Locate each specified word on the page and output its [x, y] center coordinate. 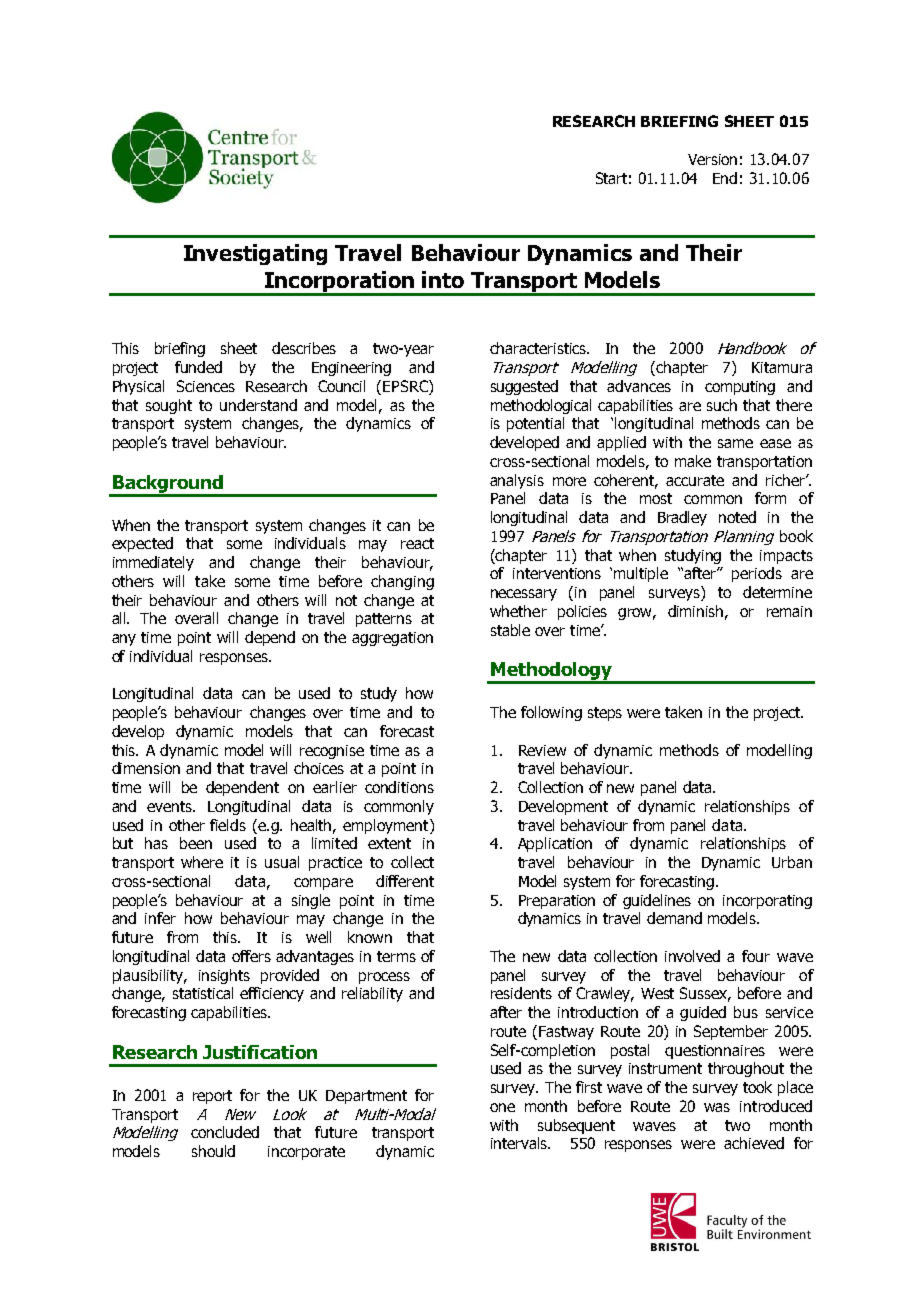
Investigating [255, 254]
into [443, 279]
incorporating [767, 902]
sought [169, 406]
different [405, 881]
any [124, 640]
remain [789, 611]
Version [712, 159]
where [202, 862]
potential [535, 424]
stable [510, 630]
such [722, 405]
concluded [225, 1132]
